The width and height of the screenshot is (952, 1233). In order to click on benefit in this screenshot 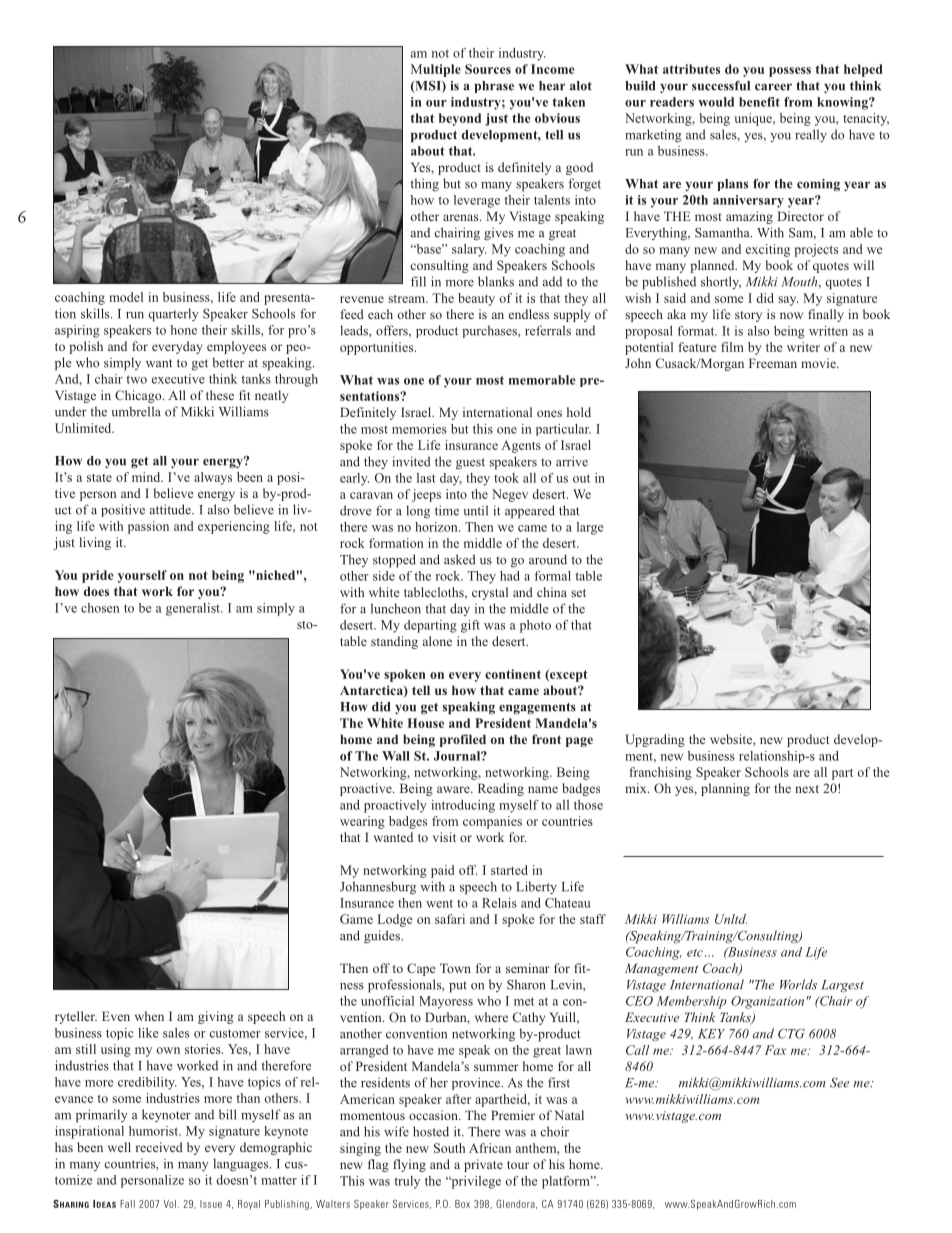, I will do `click(759, 102)`.
